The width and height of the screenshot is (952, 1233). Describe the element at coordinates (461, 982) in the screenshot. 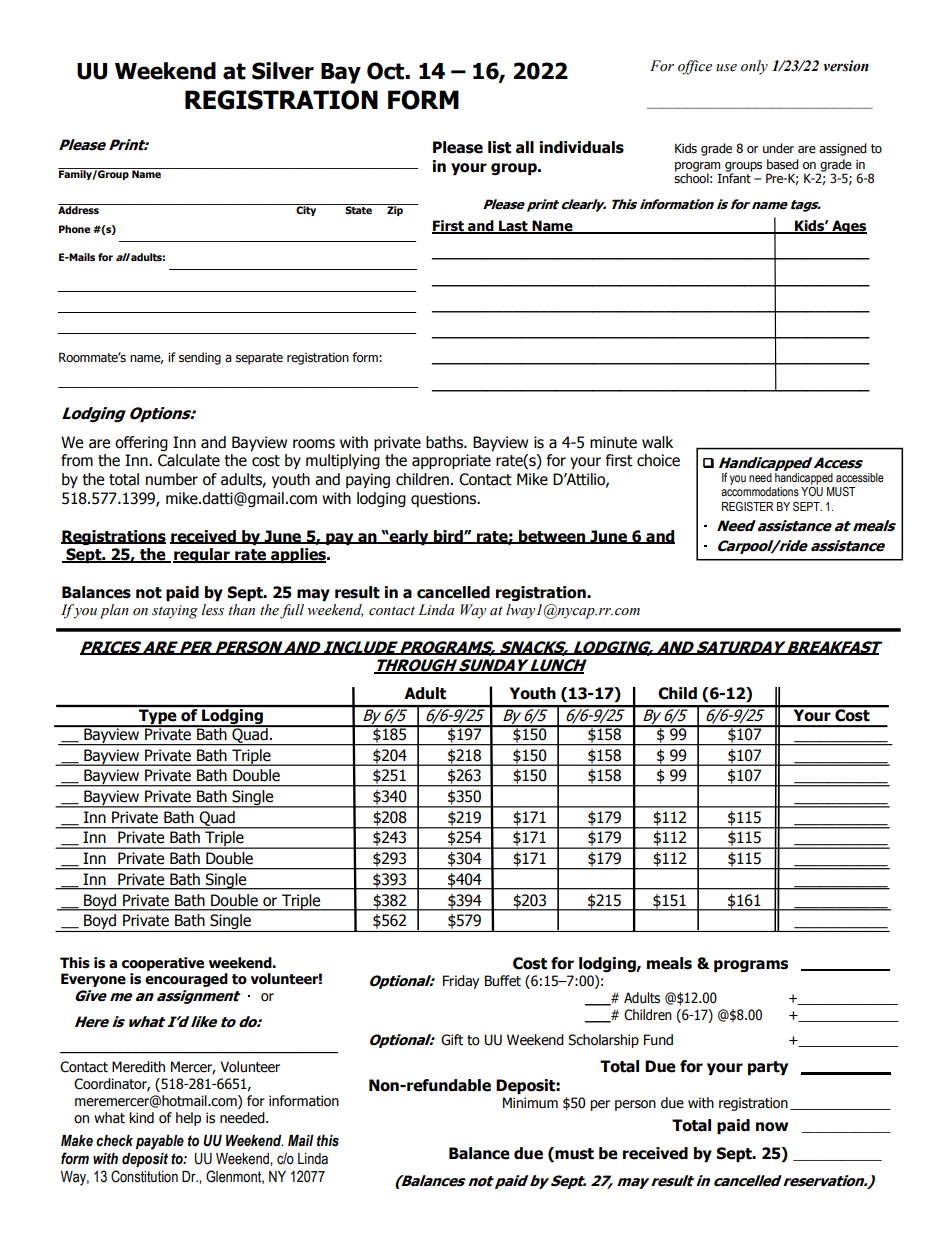

I see `Friday` at that location.
